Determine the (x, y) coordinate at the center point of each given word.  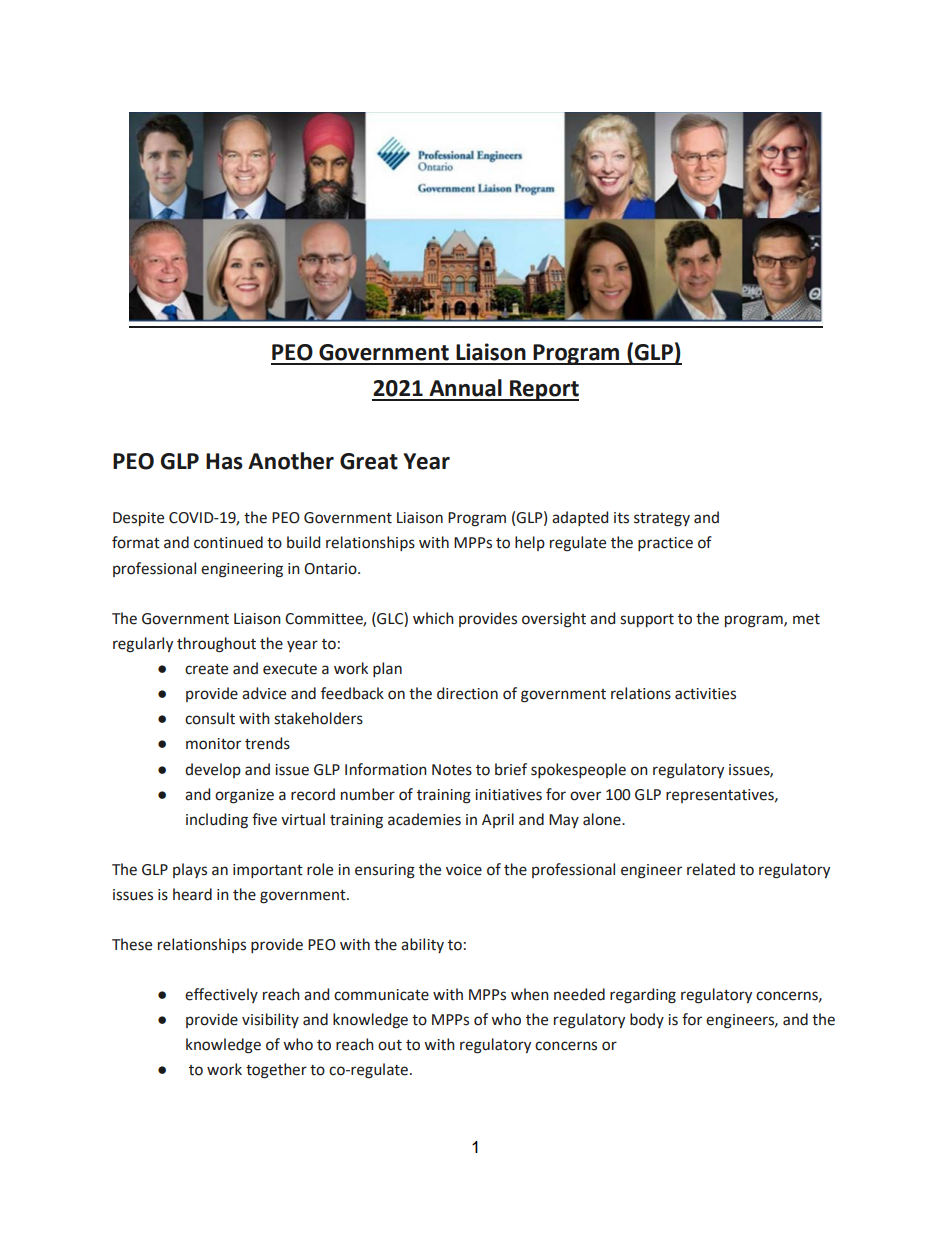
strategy (662, 520)
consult (210, 718)
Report (543, 390)
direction (467, 693)
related (711, 869)
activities (705, 694)
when (530, 994)
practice (665, 544)
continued (228, 542)
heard (192, 894)
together (276, 1071)
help (530, 543)
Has (224, 461)
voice (464, 870)
